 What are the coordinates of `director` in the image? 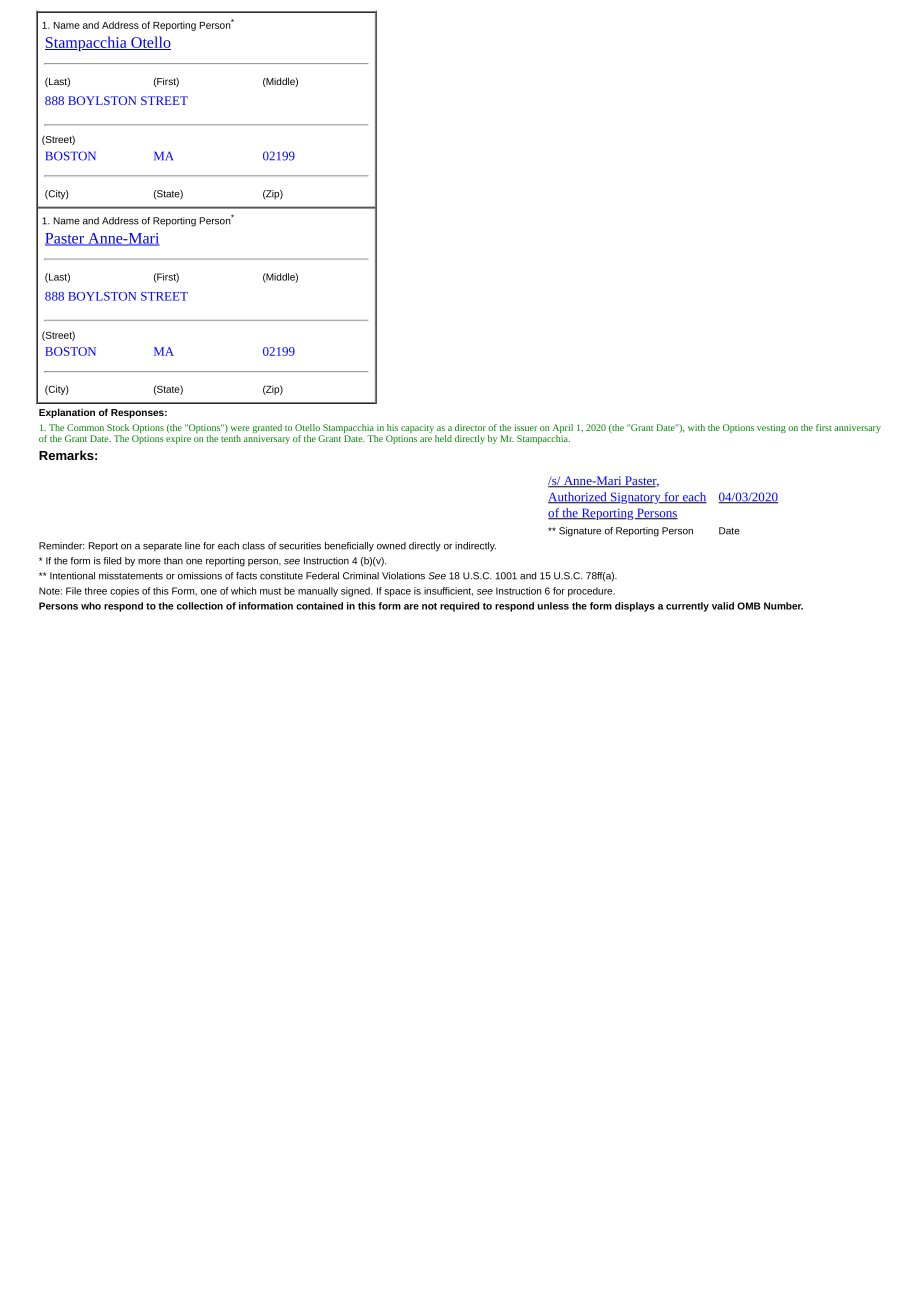 It's located at (470, 427).
